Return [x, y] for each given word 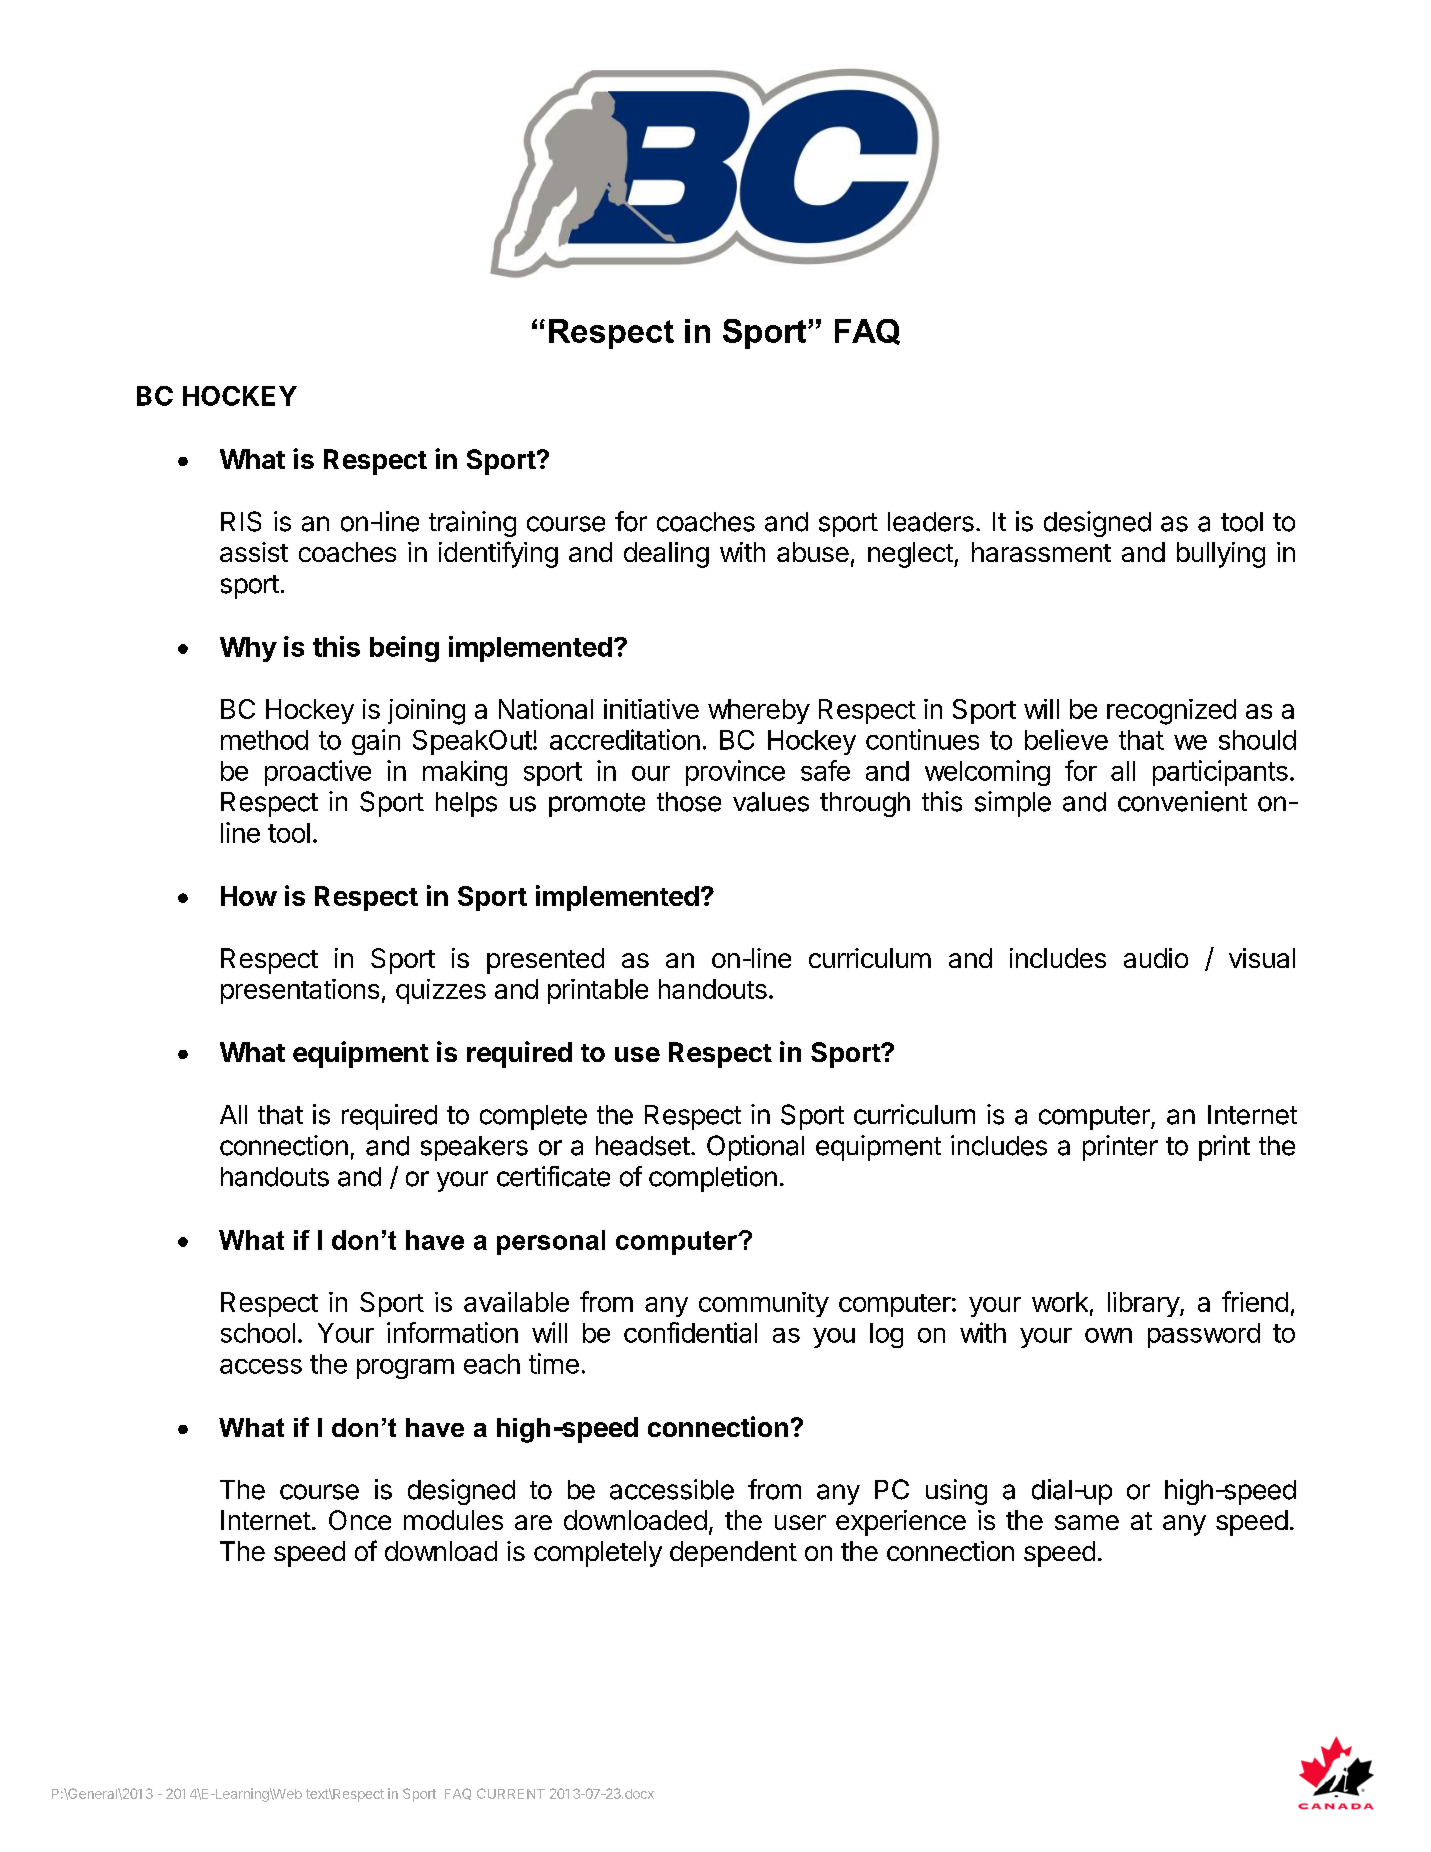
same [1087, 1522]
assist [254, 552]
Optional [755, 1148]
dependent [733, 1554]
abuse [813, 552]
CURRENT [511, 1793]
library [1144, 1304]
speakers [474, 1148]
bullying [1221, 555]
